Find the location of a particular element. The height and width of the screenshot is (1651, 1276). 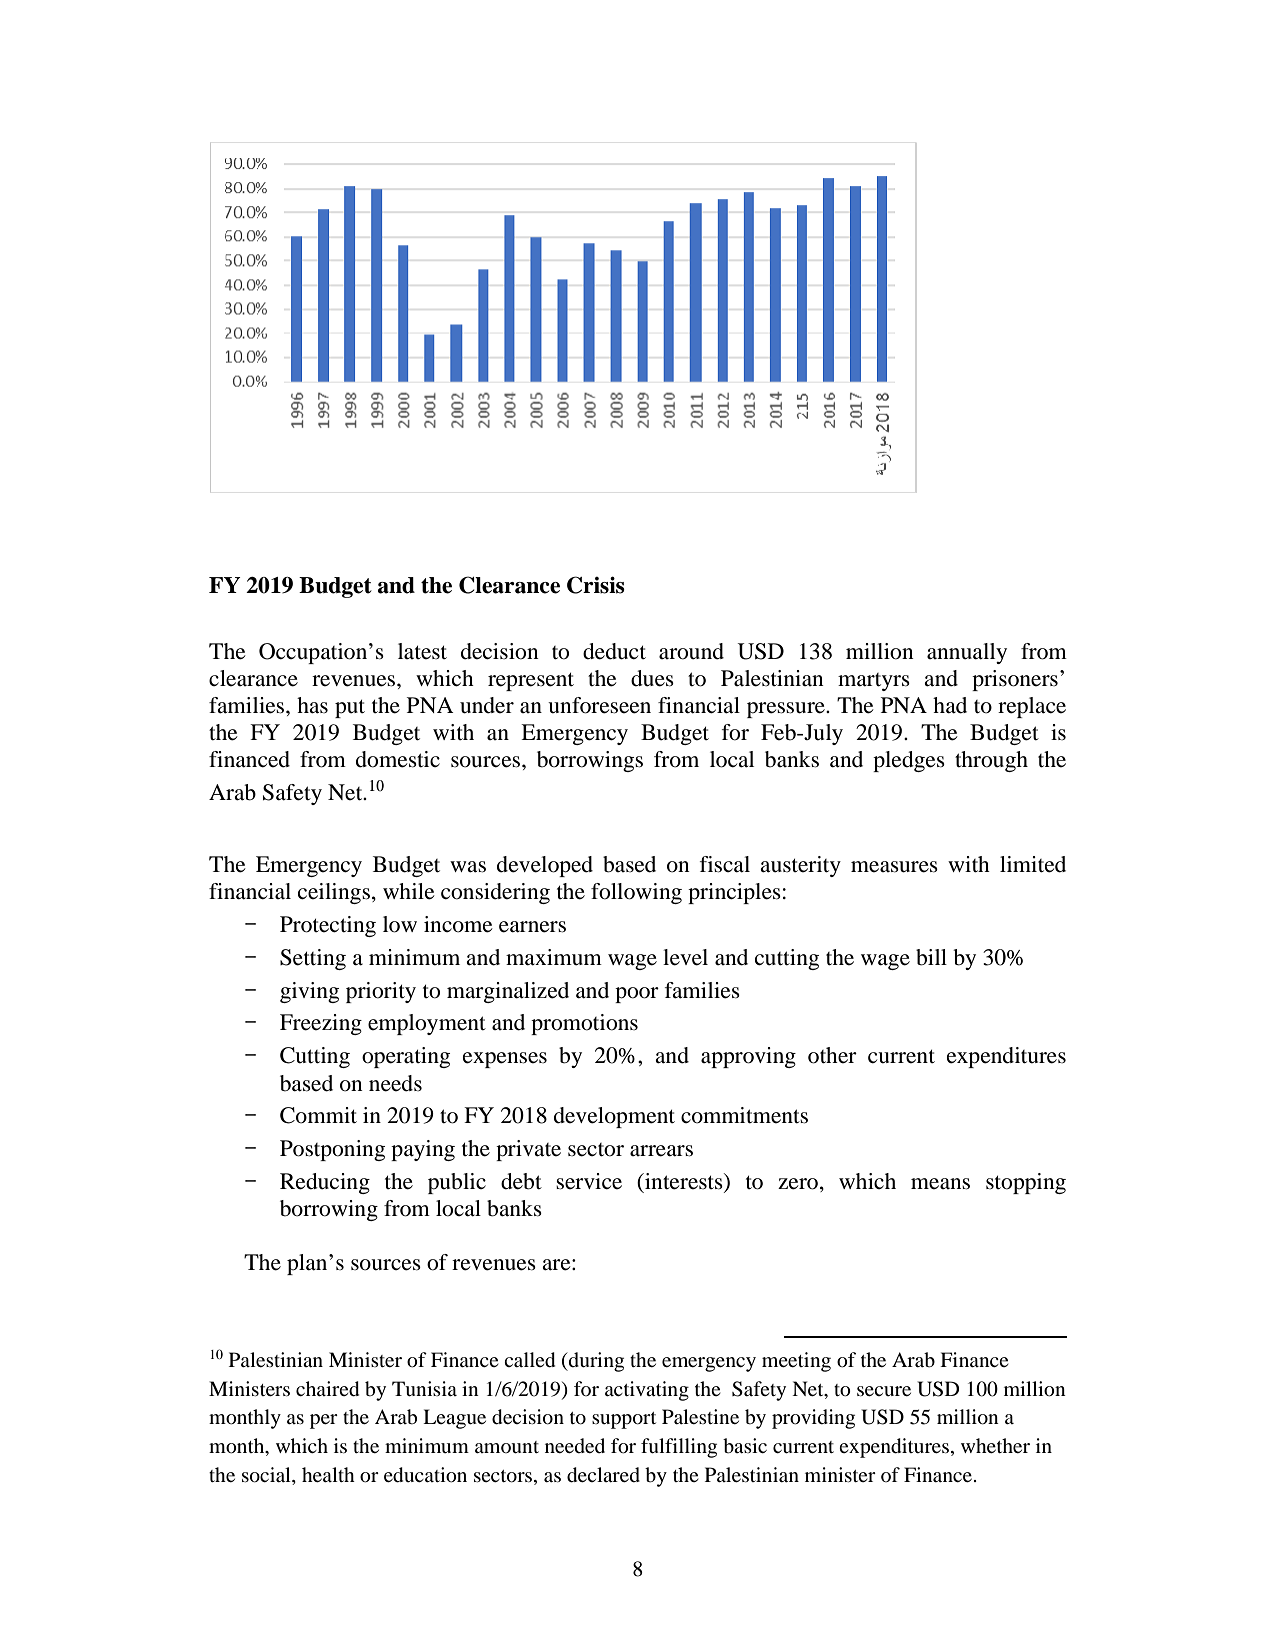

latest is located at coordinates (422, 651).
